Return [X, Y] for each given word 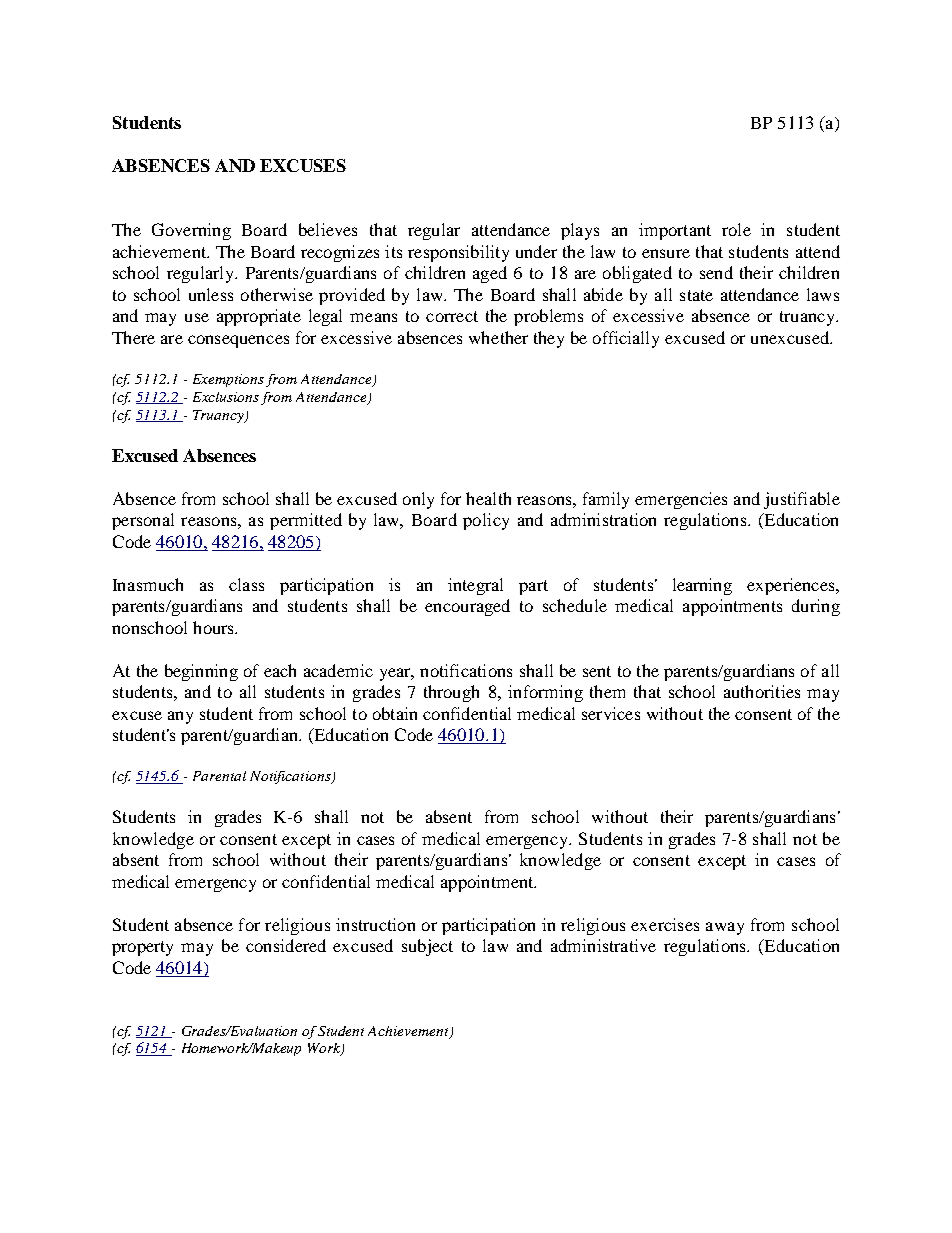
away [725, 928]
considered [286, 945]
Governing [191, 231]
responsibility [458, 253]
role [736, 229]
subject [427, 947]
